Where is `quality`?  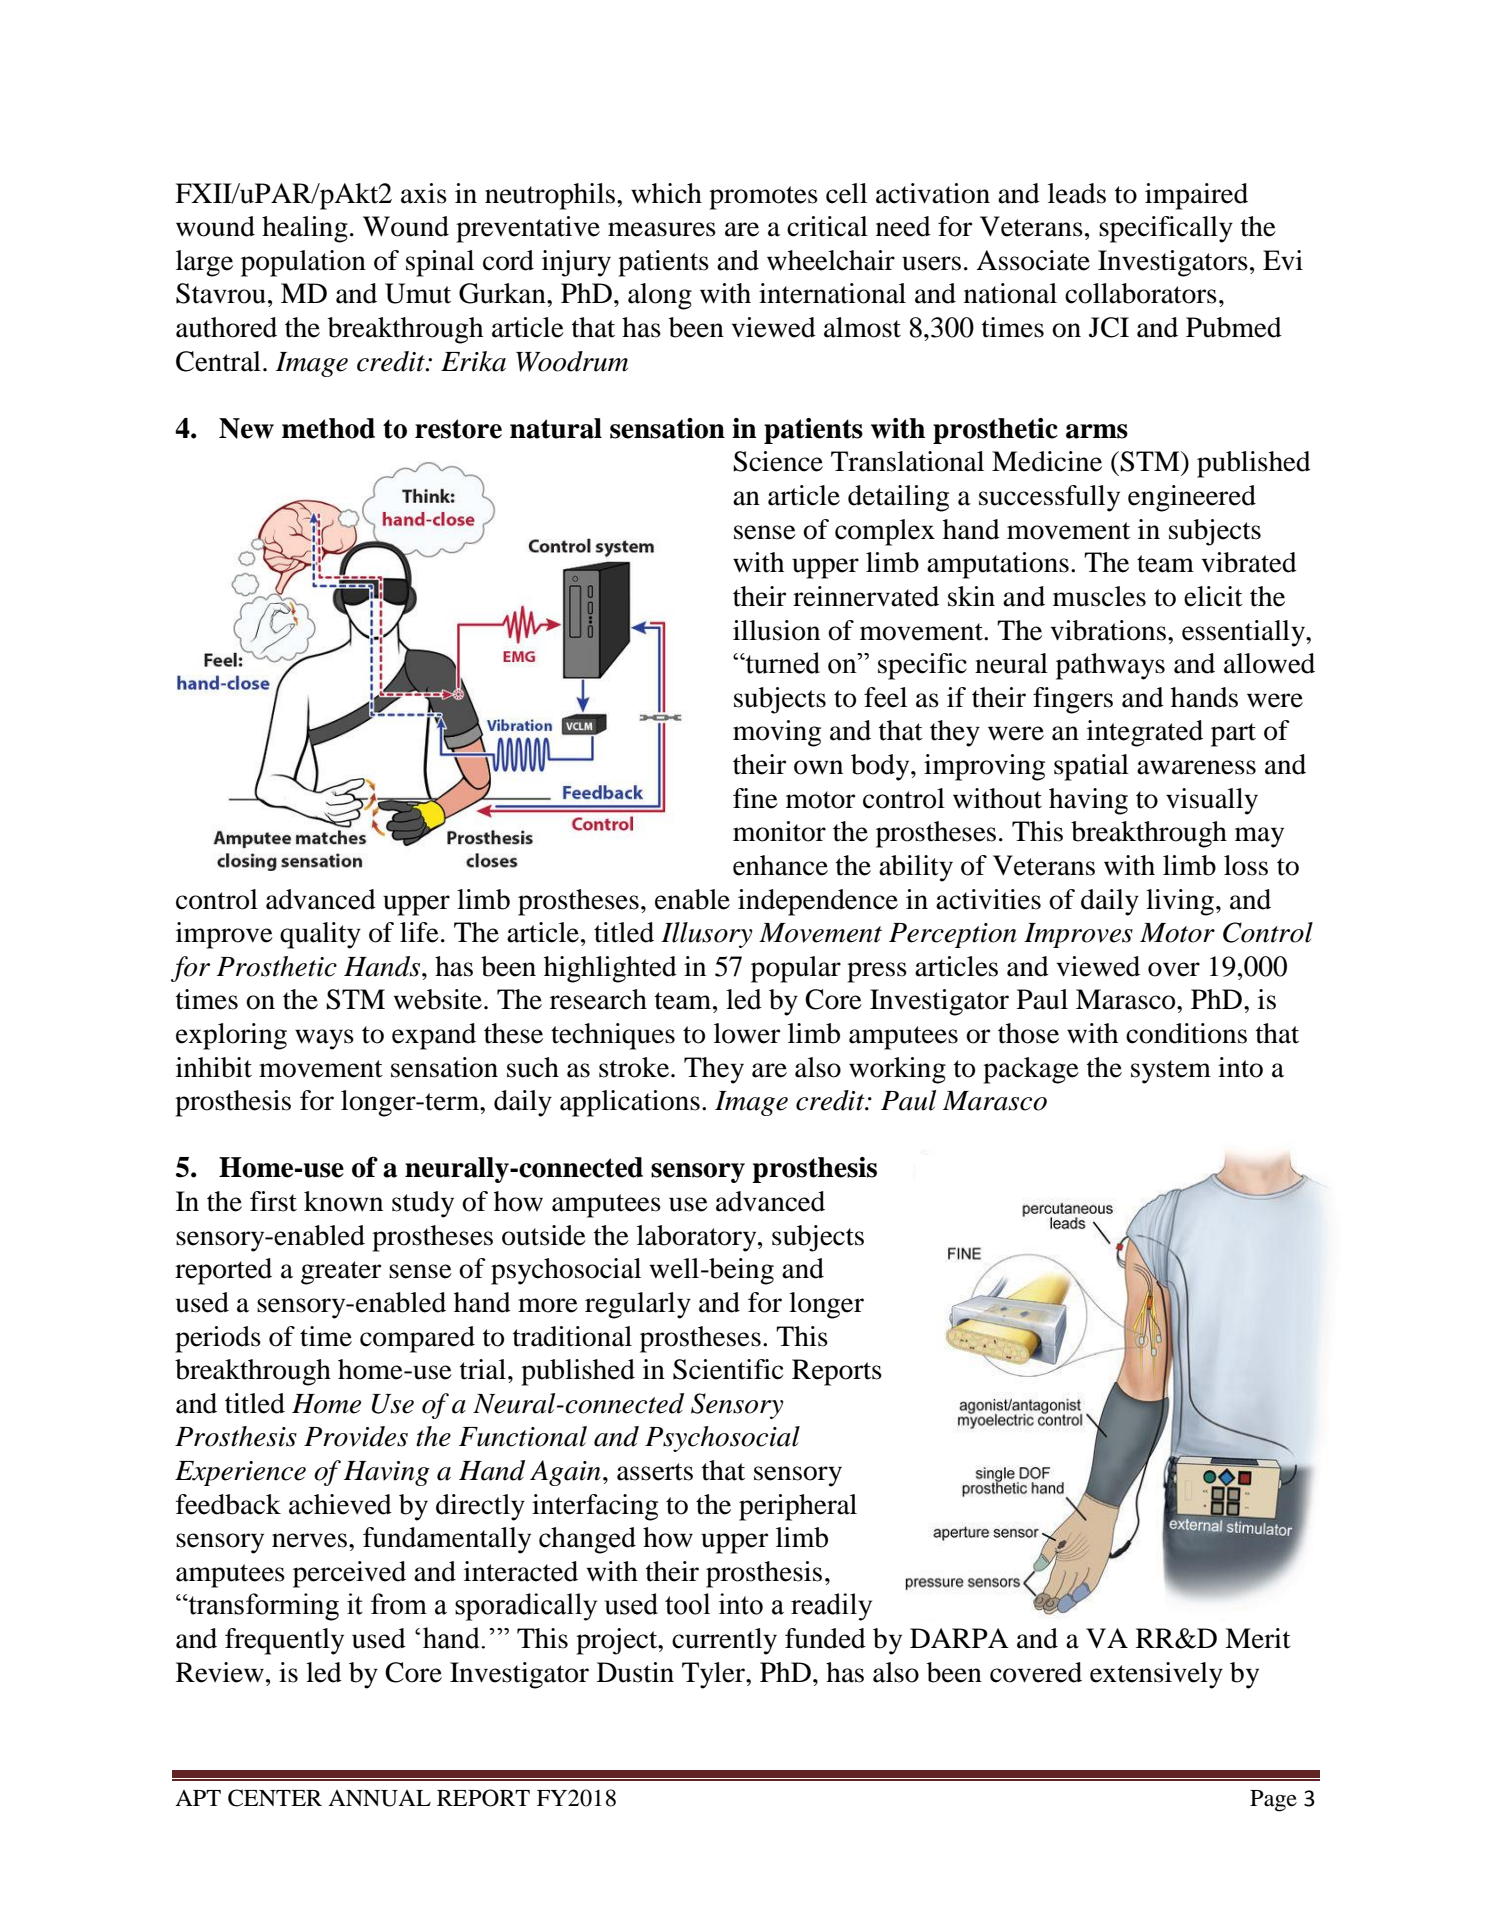 quality is located at coordinates (320, 935).
